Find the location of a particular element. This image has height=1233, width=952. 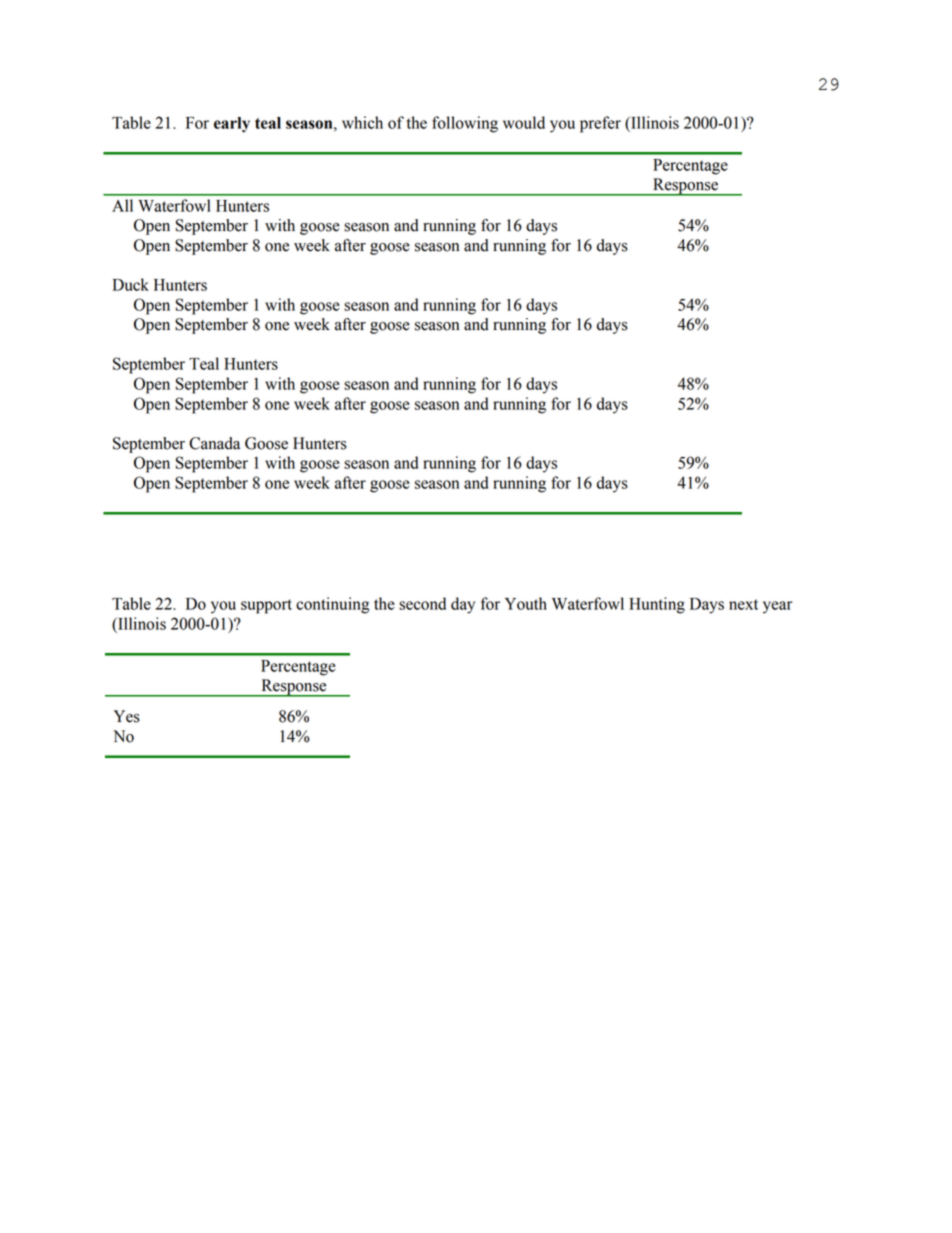

prefer is located at coordinates (600, 124).
